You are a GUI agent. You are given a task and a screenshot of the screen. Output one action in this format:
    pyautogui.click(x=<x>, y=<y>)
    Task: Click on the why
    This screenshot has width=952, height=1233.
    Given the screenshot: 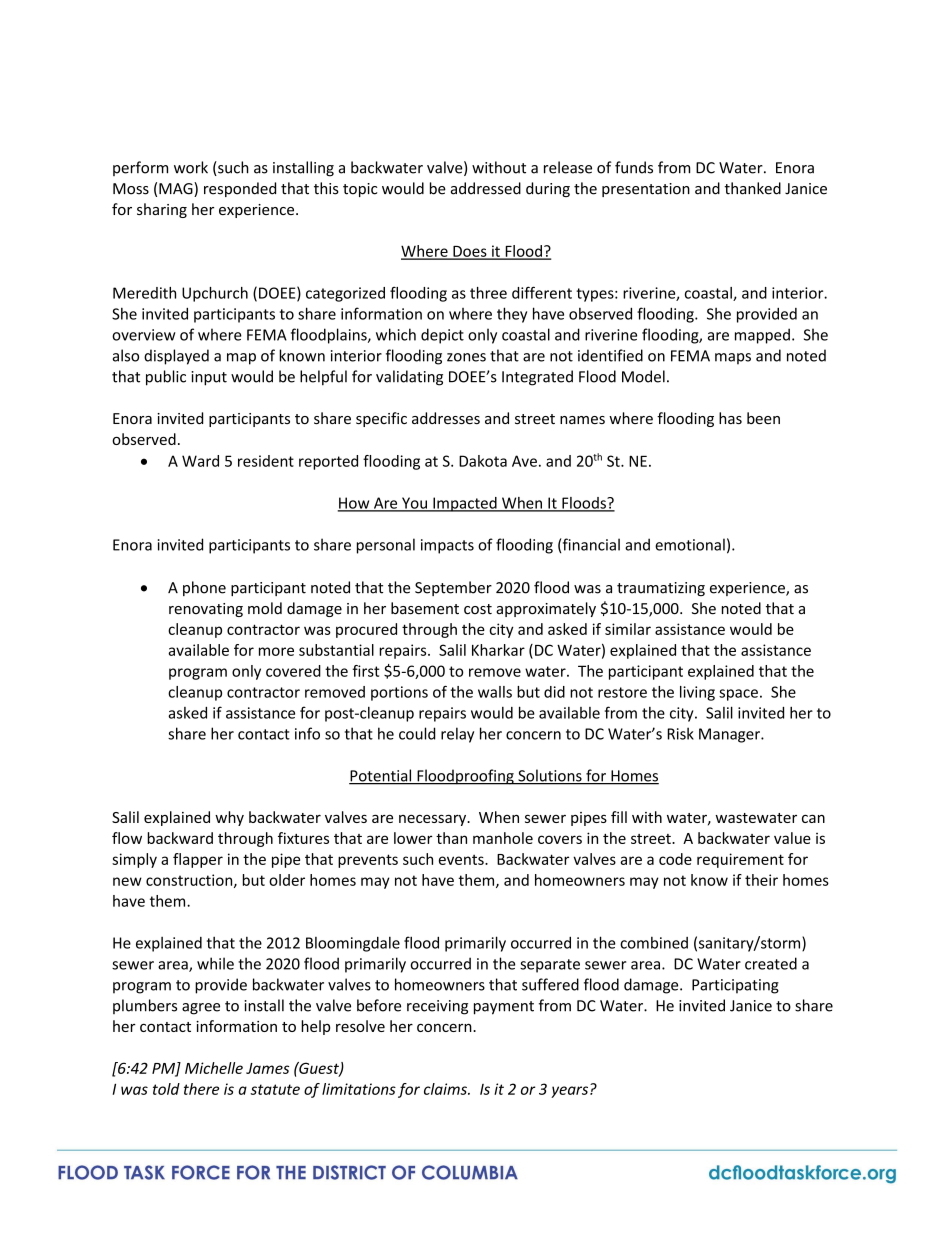 What is the action you would take?
    pyautogui.click(x=229, y=818)
